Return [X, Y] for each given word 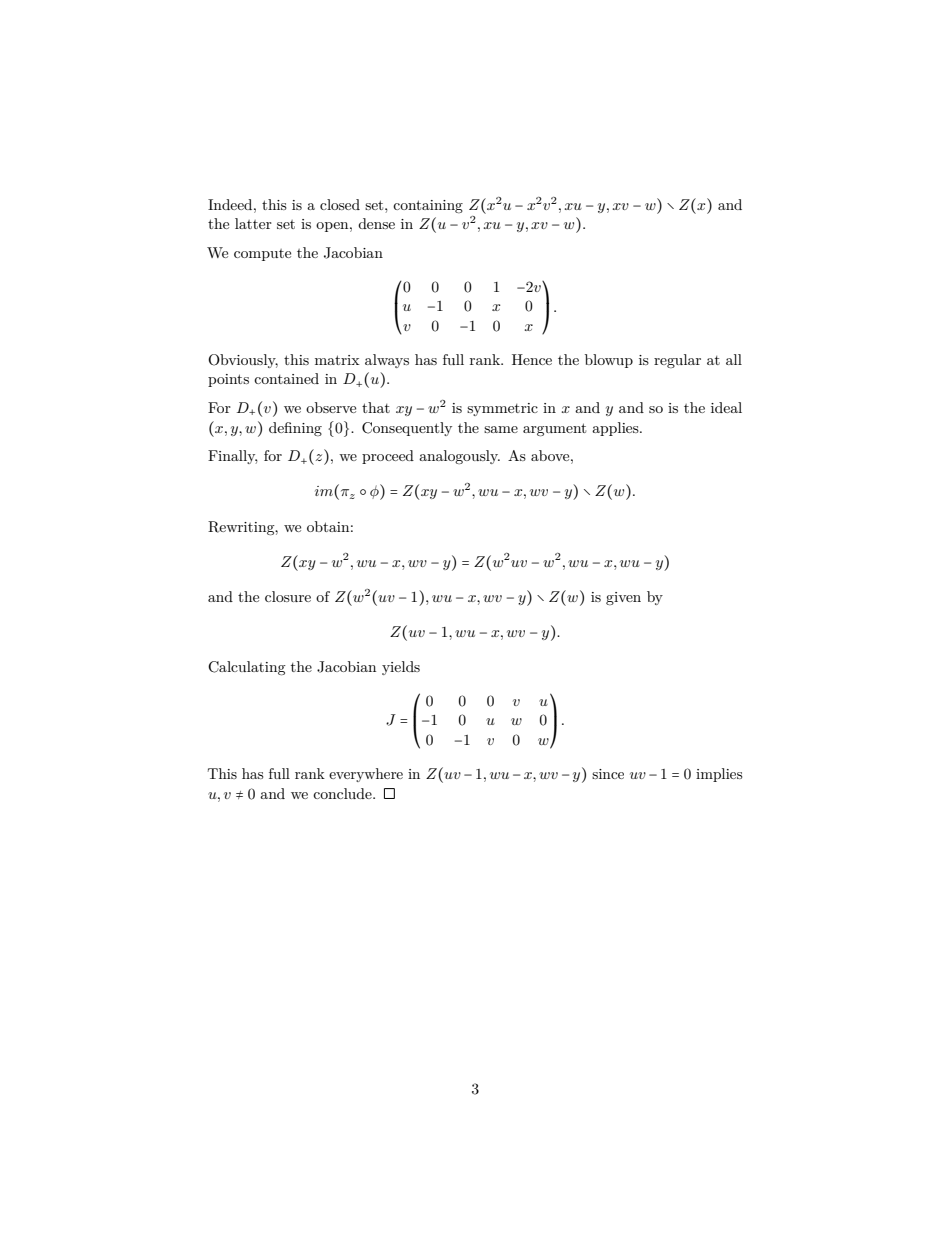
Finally [232, 457]
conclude [343, 793]
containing [428, 206]
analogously [459, 457]
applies [616, 429]
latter [253, 223]
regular [677, 361]
